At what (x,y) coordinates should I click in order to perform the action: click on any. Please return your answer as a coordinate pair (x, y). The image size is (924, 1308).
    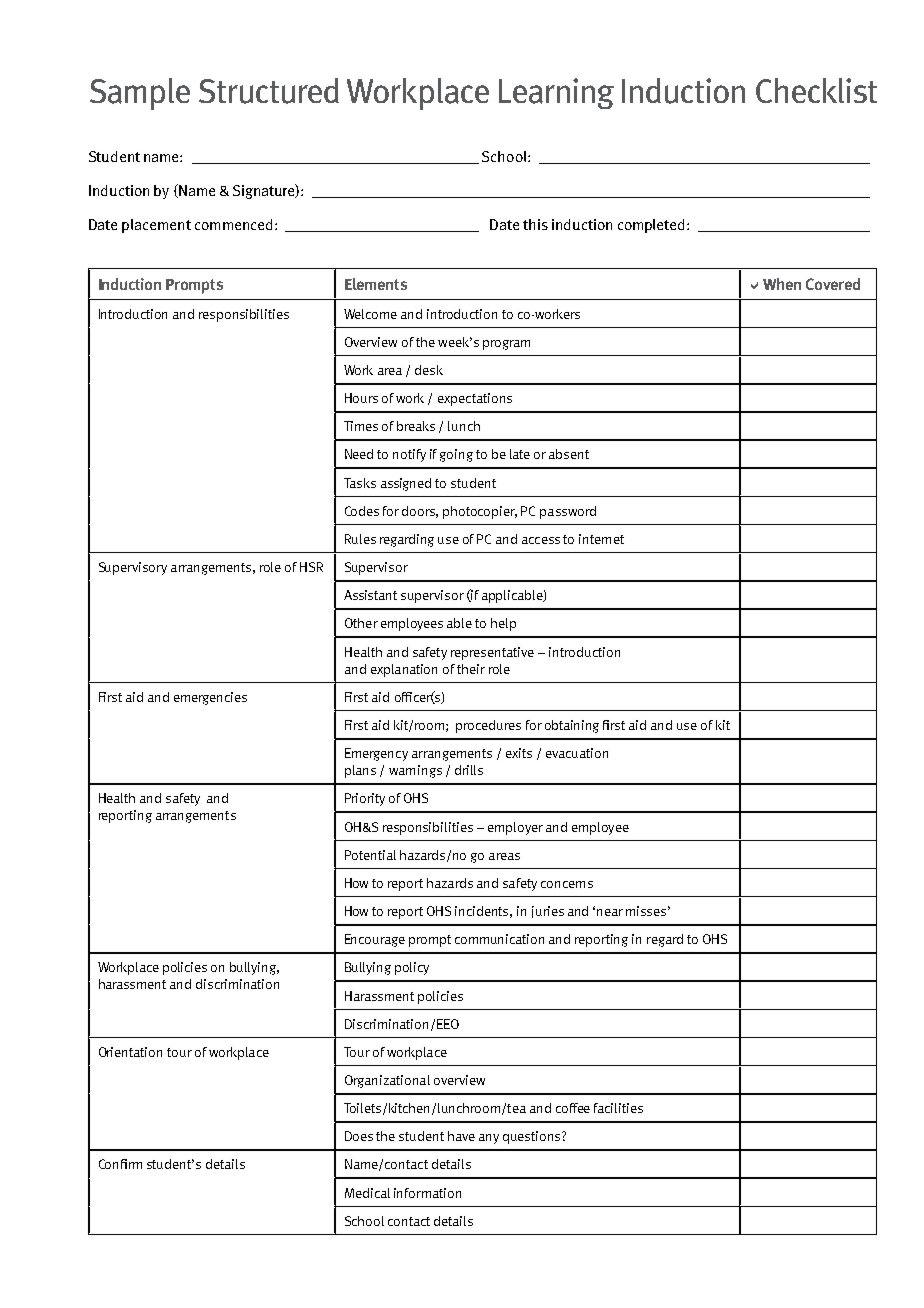
    Looking at the image, I should click on (489, 1139).
